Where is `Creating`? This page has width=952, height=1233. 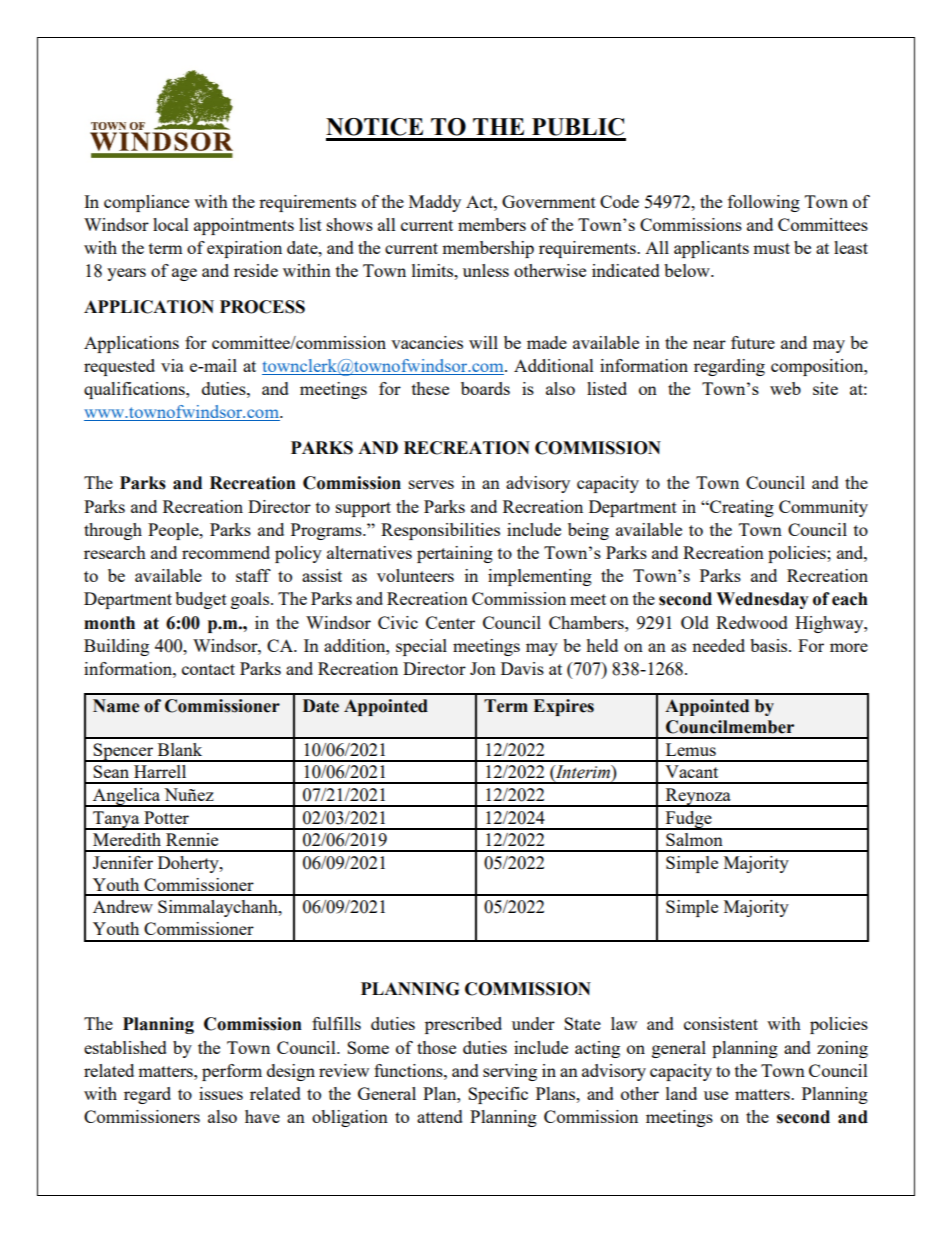 Creating is located at coordinates (741, 508).
